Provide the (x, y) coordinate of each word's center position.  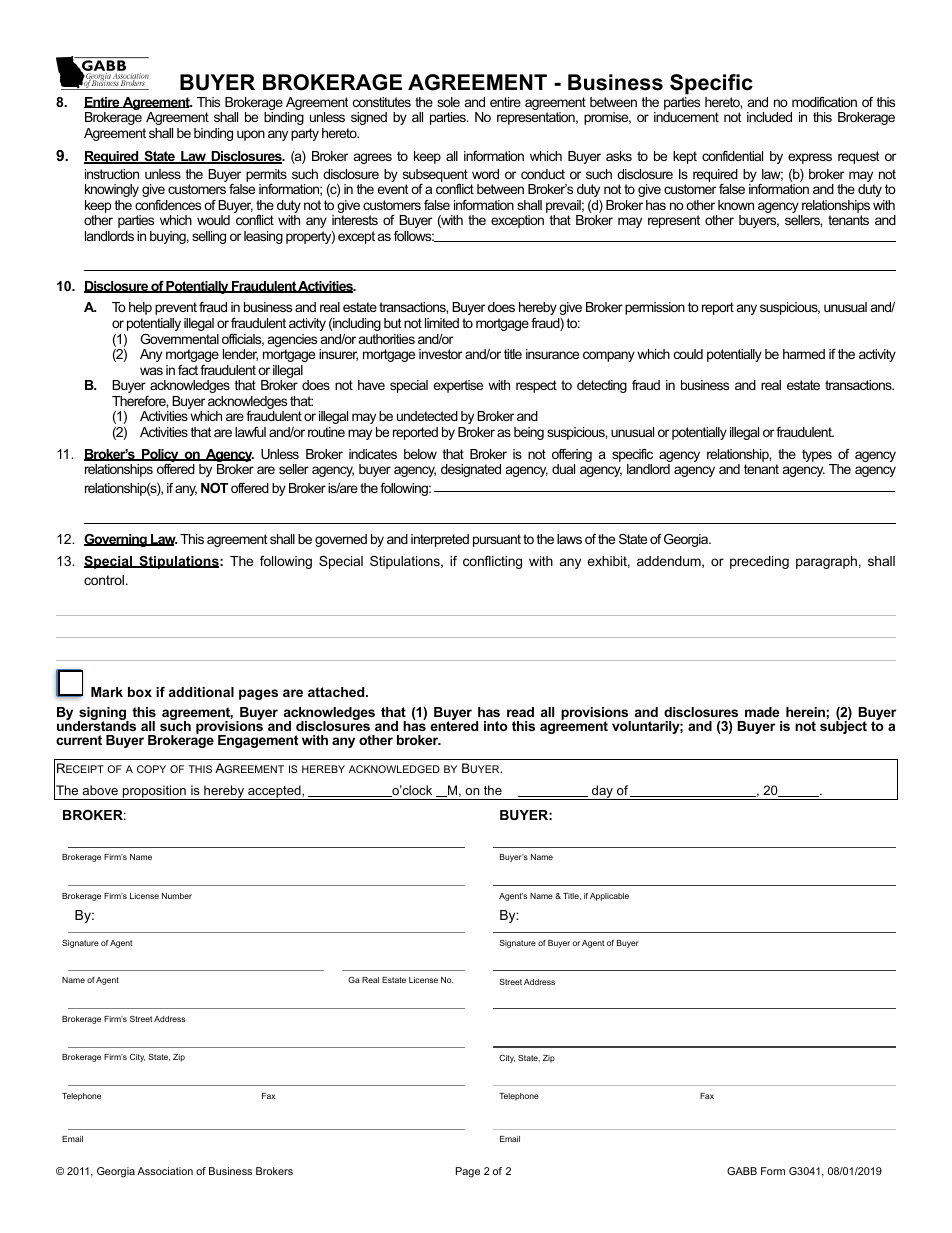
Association (165, 1171)
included (769, 117)
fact (188, 370)
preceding (759, 562)
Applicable (609, 897)
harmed (804, 354)
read (520, 712)
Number (177, 896)
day (602, 792)
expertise (458, 386)
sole (448, 102)
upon (251, 135)
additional (201, 692)
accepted (274, 792)
